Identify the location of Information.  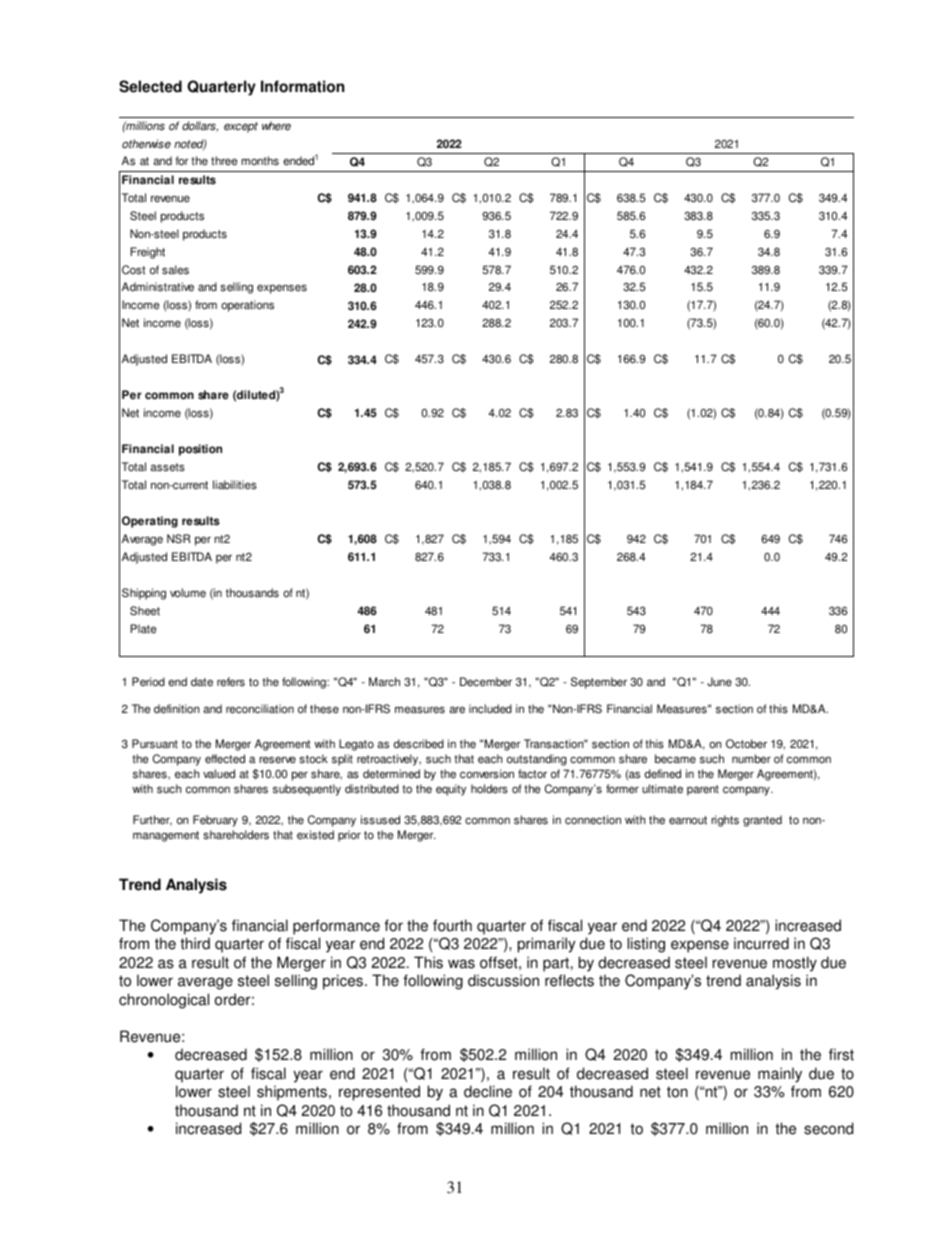
(302, 86).
